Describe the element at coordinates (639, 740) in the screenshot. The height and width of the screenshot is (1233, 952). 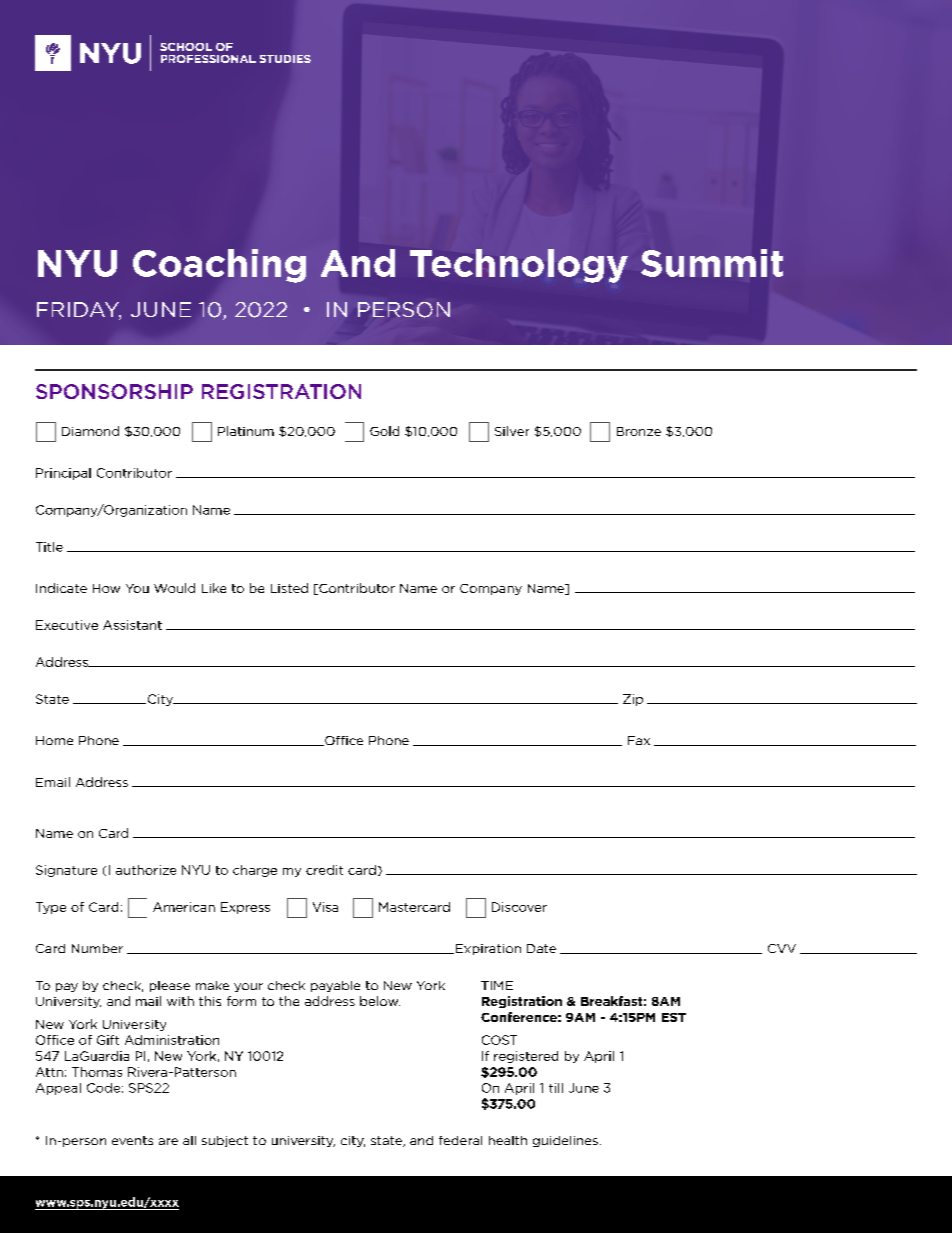
I see `Fax` at that location.
